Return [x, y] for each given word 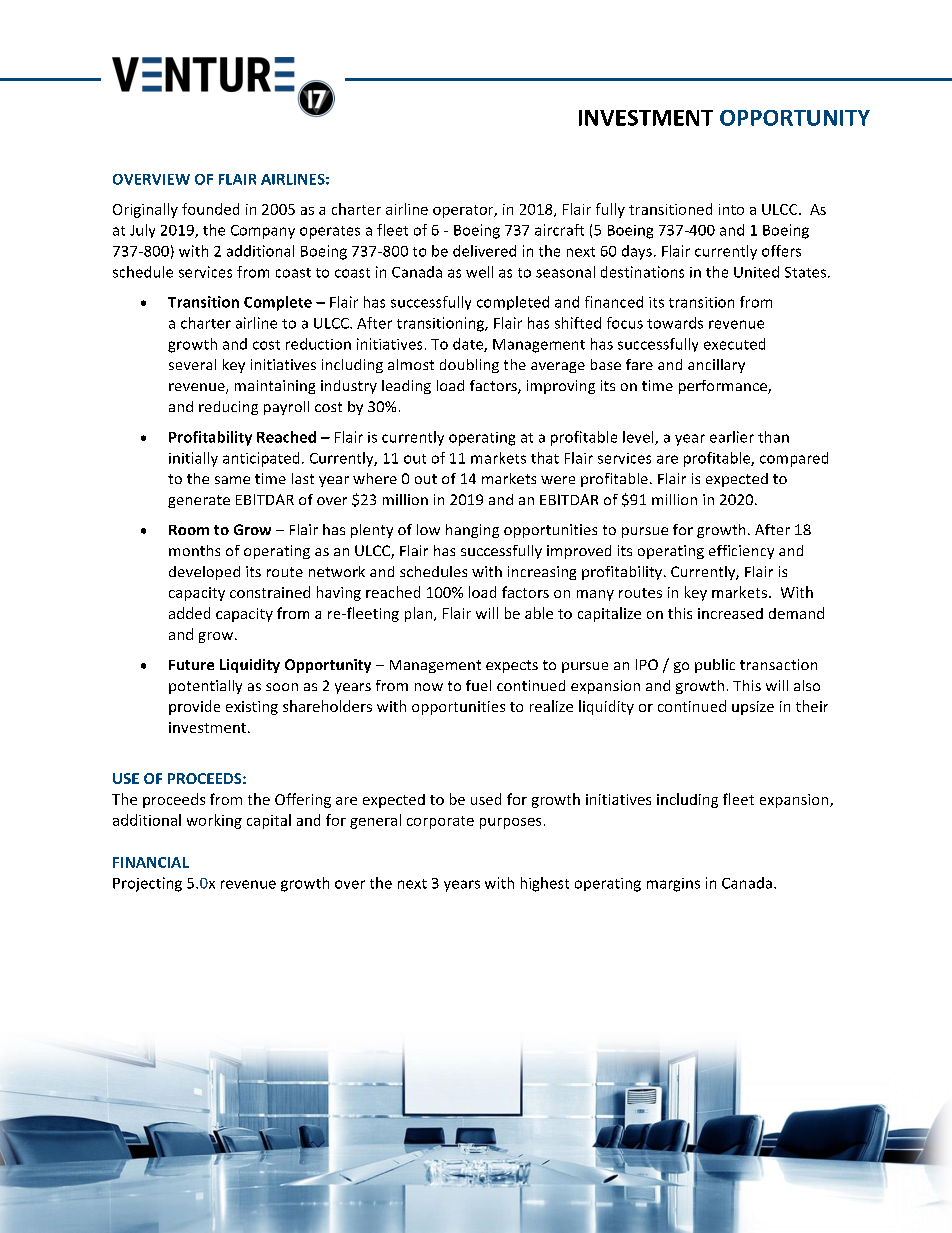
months [194, 550]
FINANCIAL [151, 862]
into [731, 209]
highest [545, 884]
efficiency [741, 552]
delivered [484, 251]
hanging [472, 531]
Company [263, 232]
